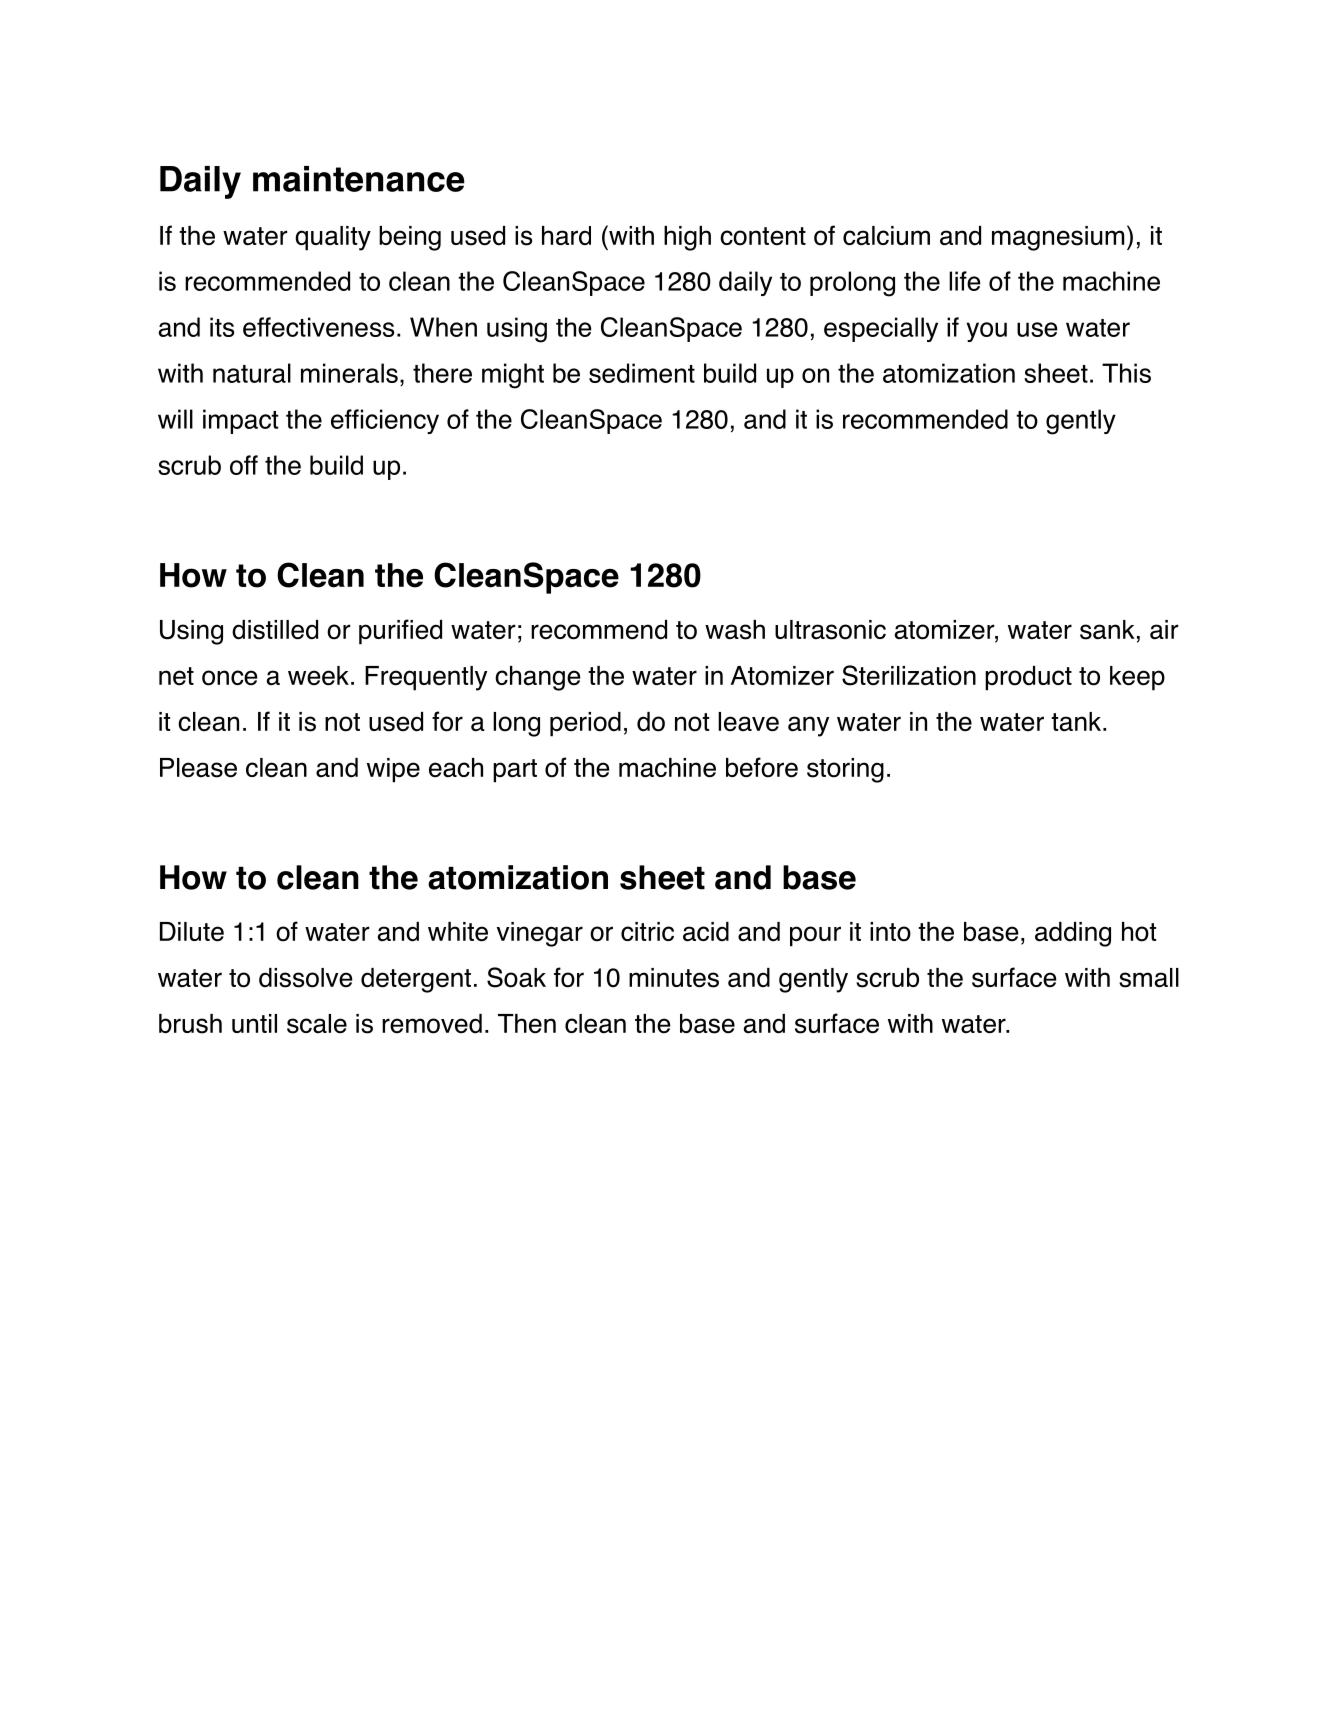  What do you see at coordinates (359, 179) in the image?
I see `maintenance` at bounding box center [359, 179].
